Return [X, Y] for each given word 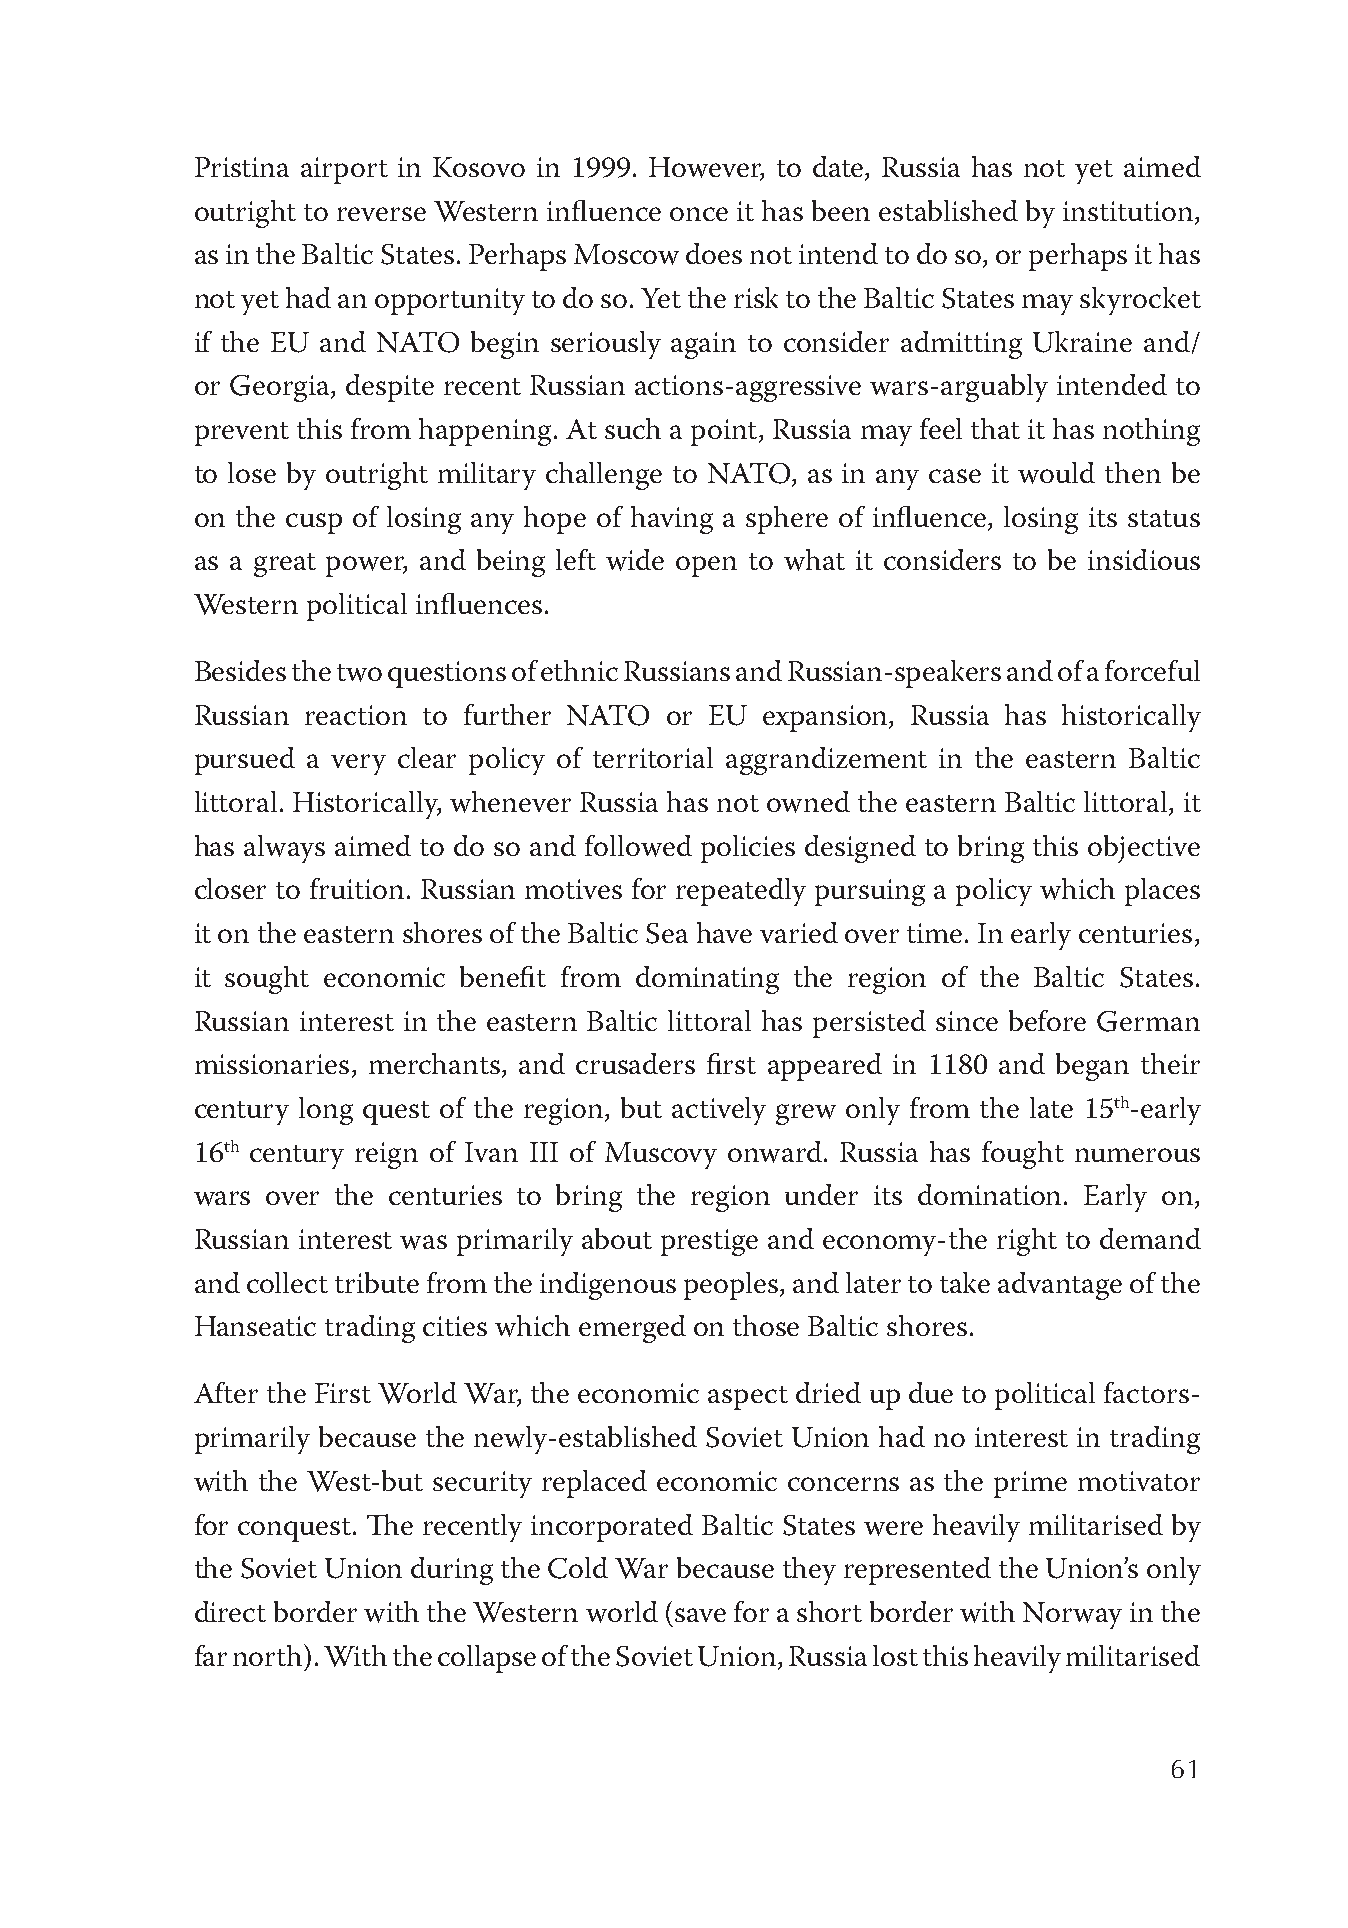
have [724, 932]
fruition [359, 888]
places [1162, 892]
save [700, 1615]
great [285, 565]
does [714, 253]
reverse [381, 214]
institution [1129, 211]
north [269, 1655]
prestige [709, 1242]
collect [287, 1282]
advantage [1060, 1286]
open [706, 566]
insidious [1144, 559]
